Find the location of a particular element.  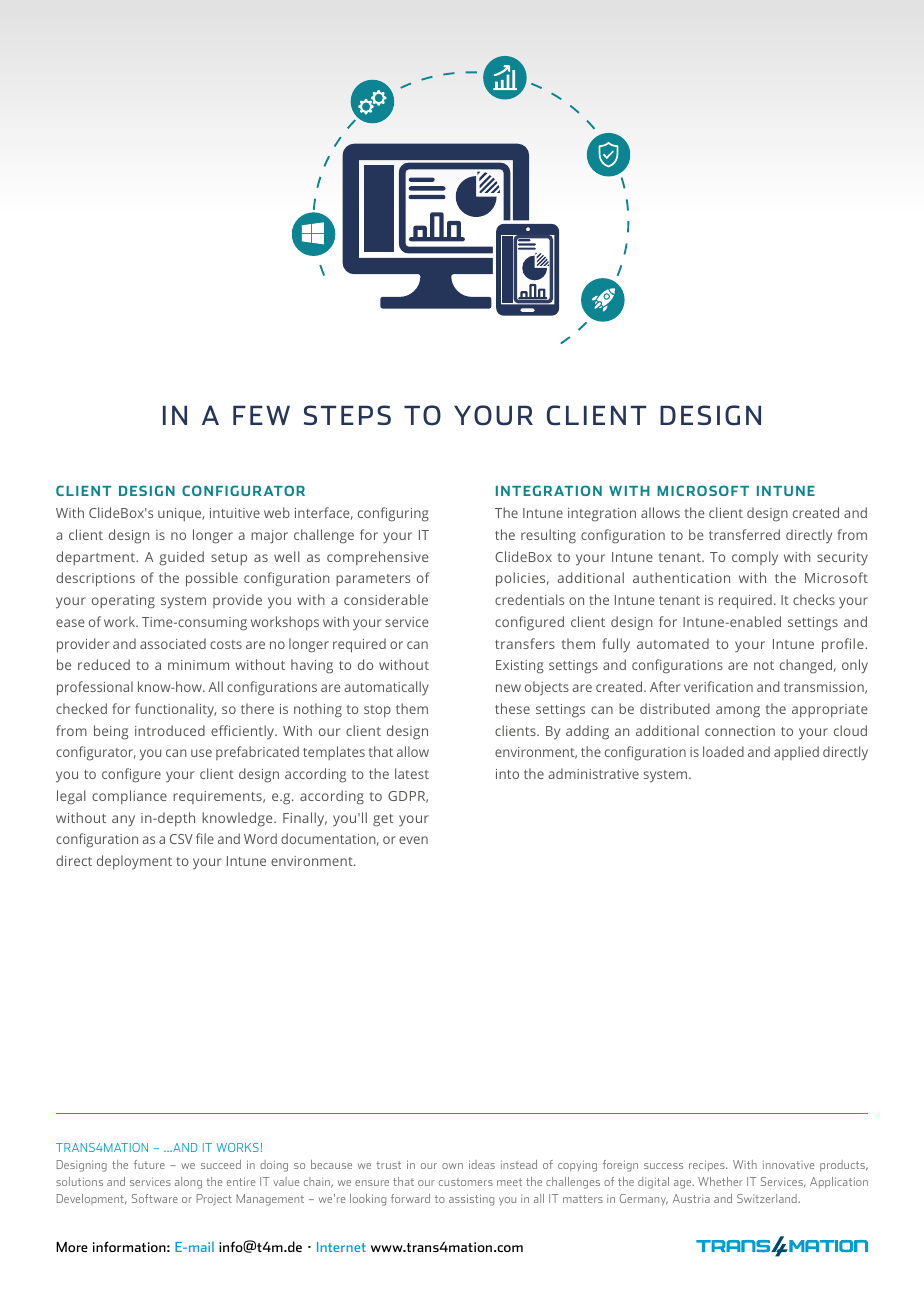

applied is located at coordinates (796, 753).
